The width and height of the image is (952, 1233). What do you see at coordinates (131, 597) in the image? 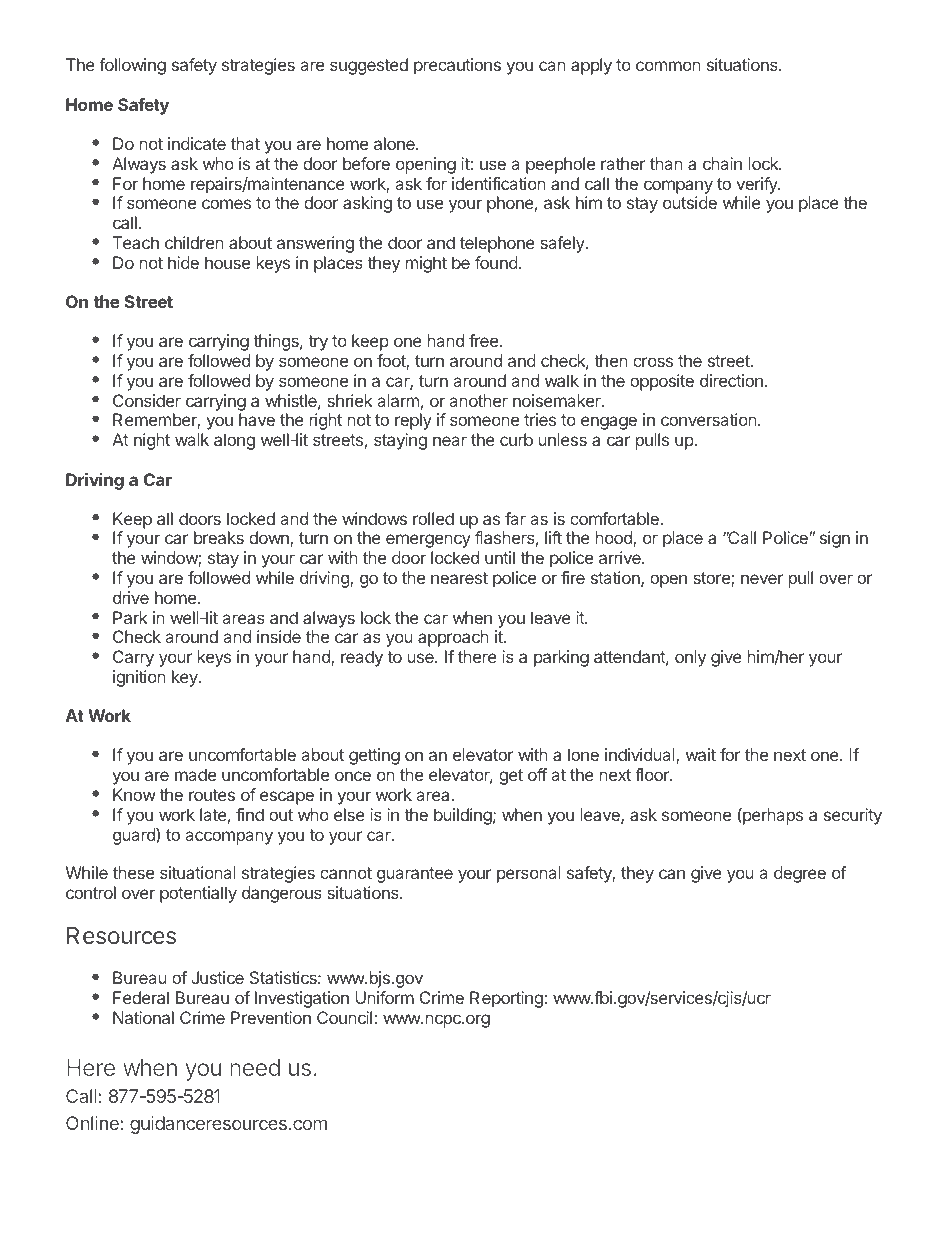
I see `drive` at bounding box center [131, 597].
